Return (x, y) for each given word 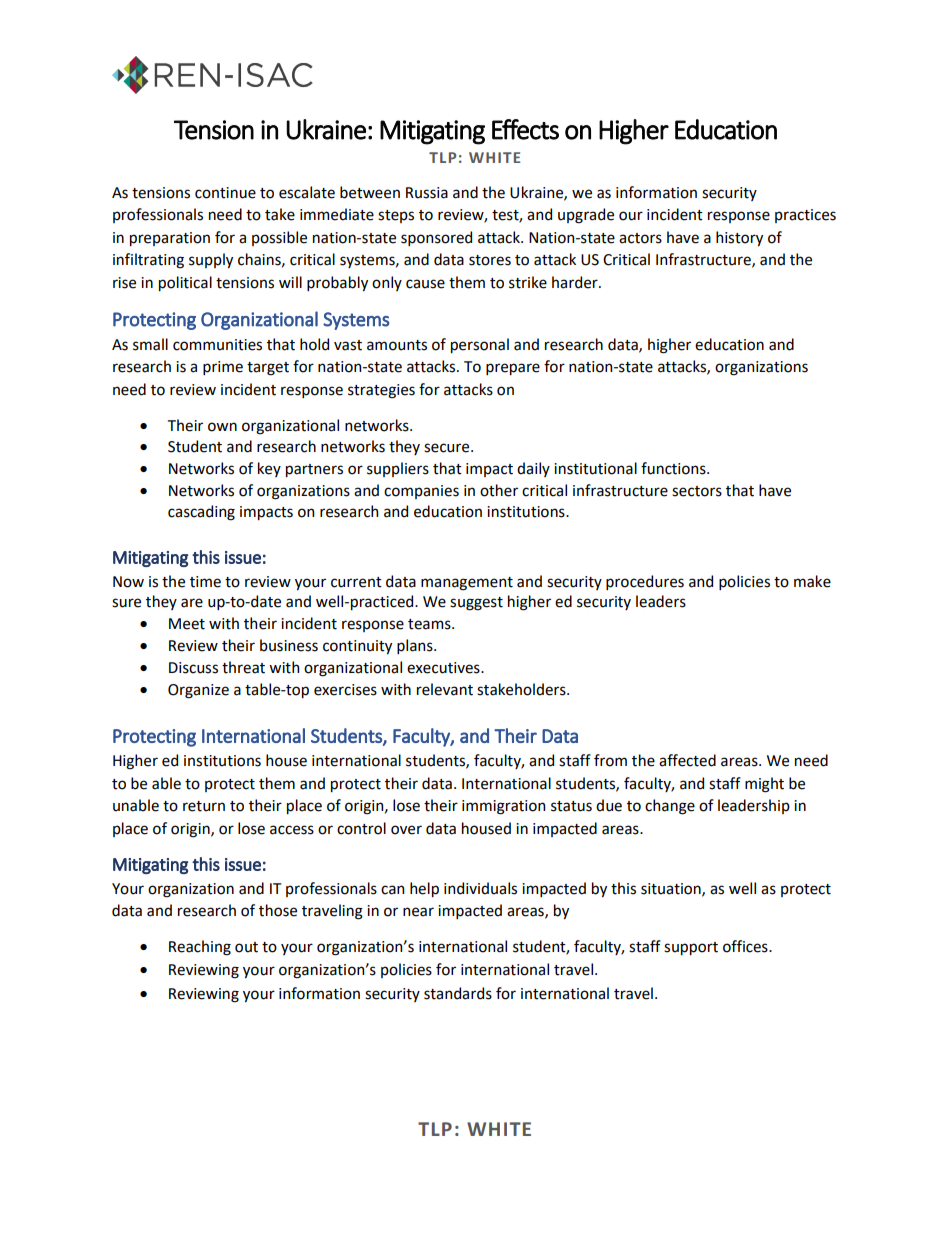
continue (225, 193)
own (222, 427)
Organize (198, 691)
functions (674, 468)
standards (458, 993)
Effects (525, 129)
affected (687, 760)
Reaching (200, 948)
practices (805, 216)
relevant (445, 689)
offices (746, 946)
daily (533, 469)
